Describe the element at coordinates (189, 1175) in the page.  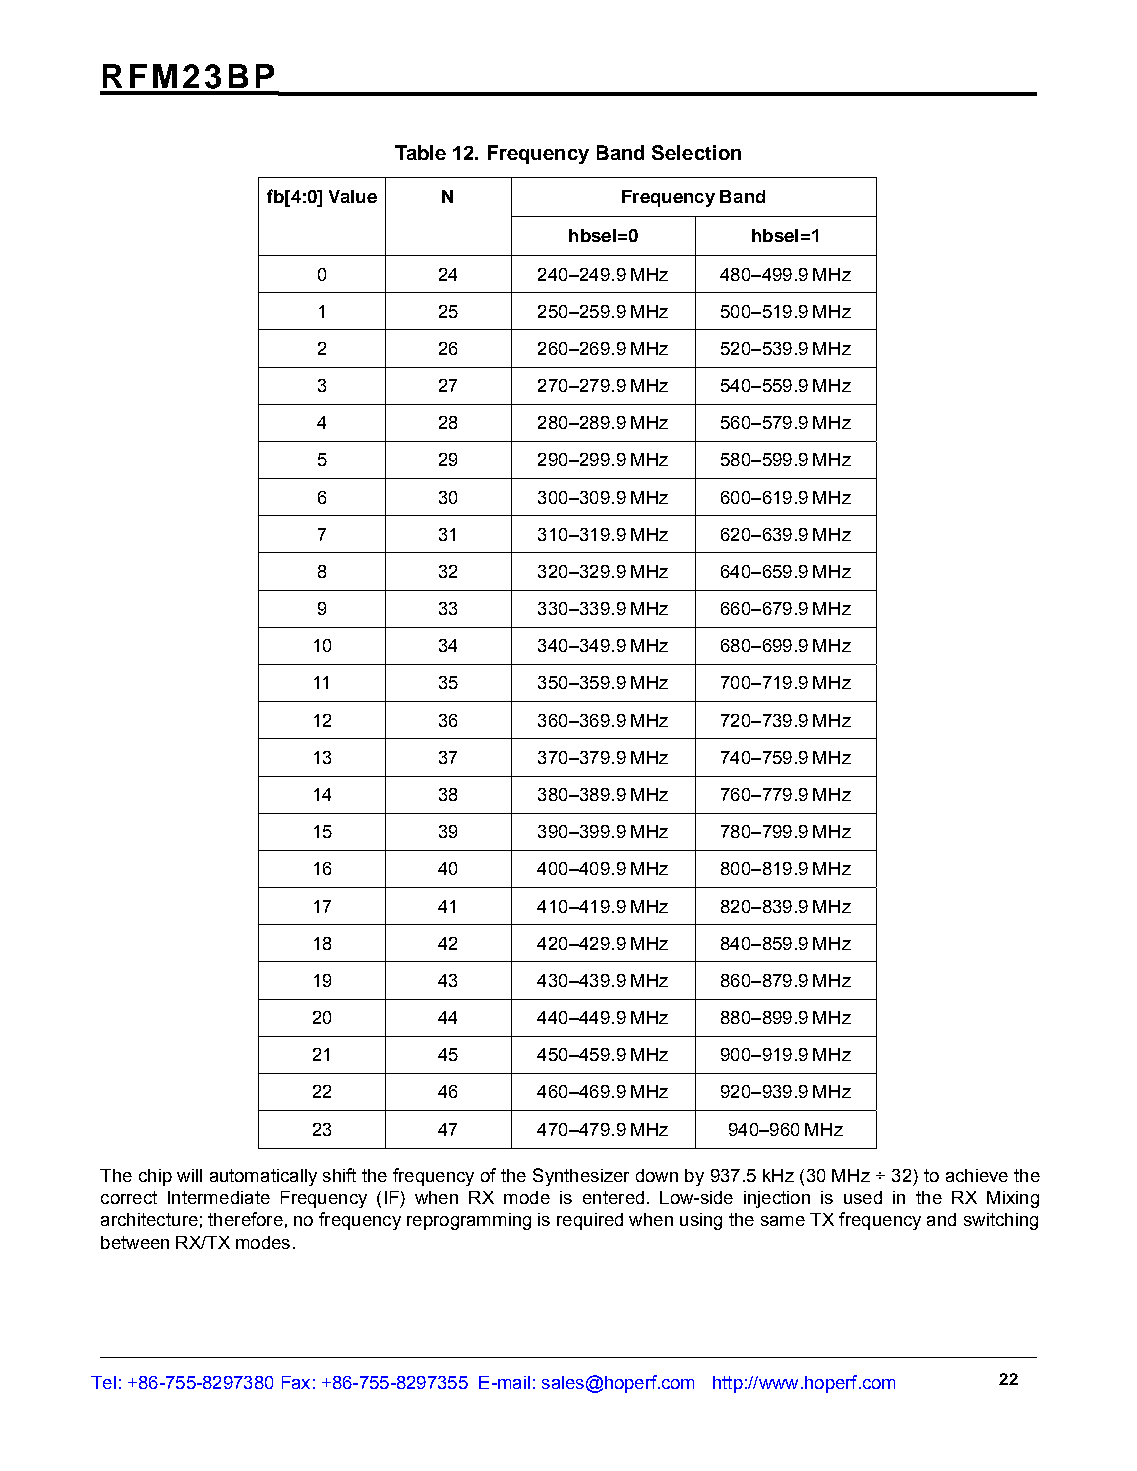
I see `will` at that location.
